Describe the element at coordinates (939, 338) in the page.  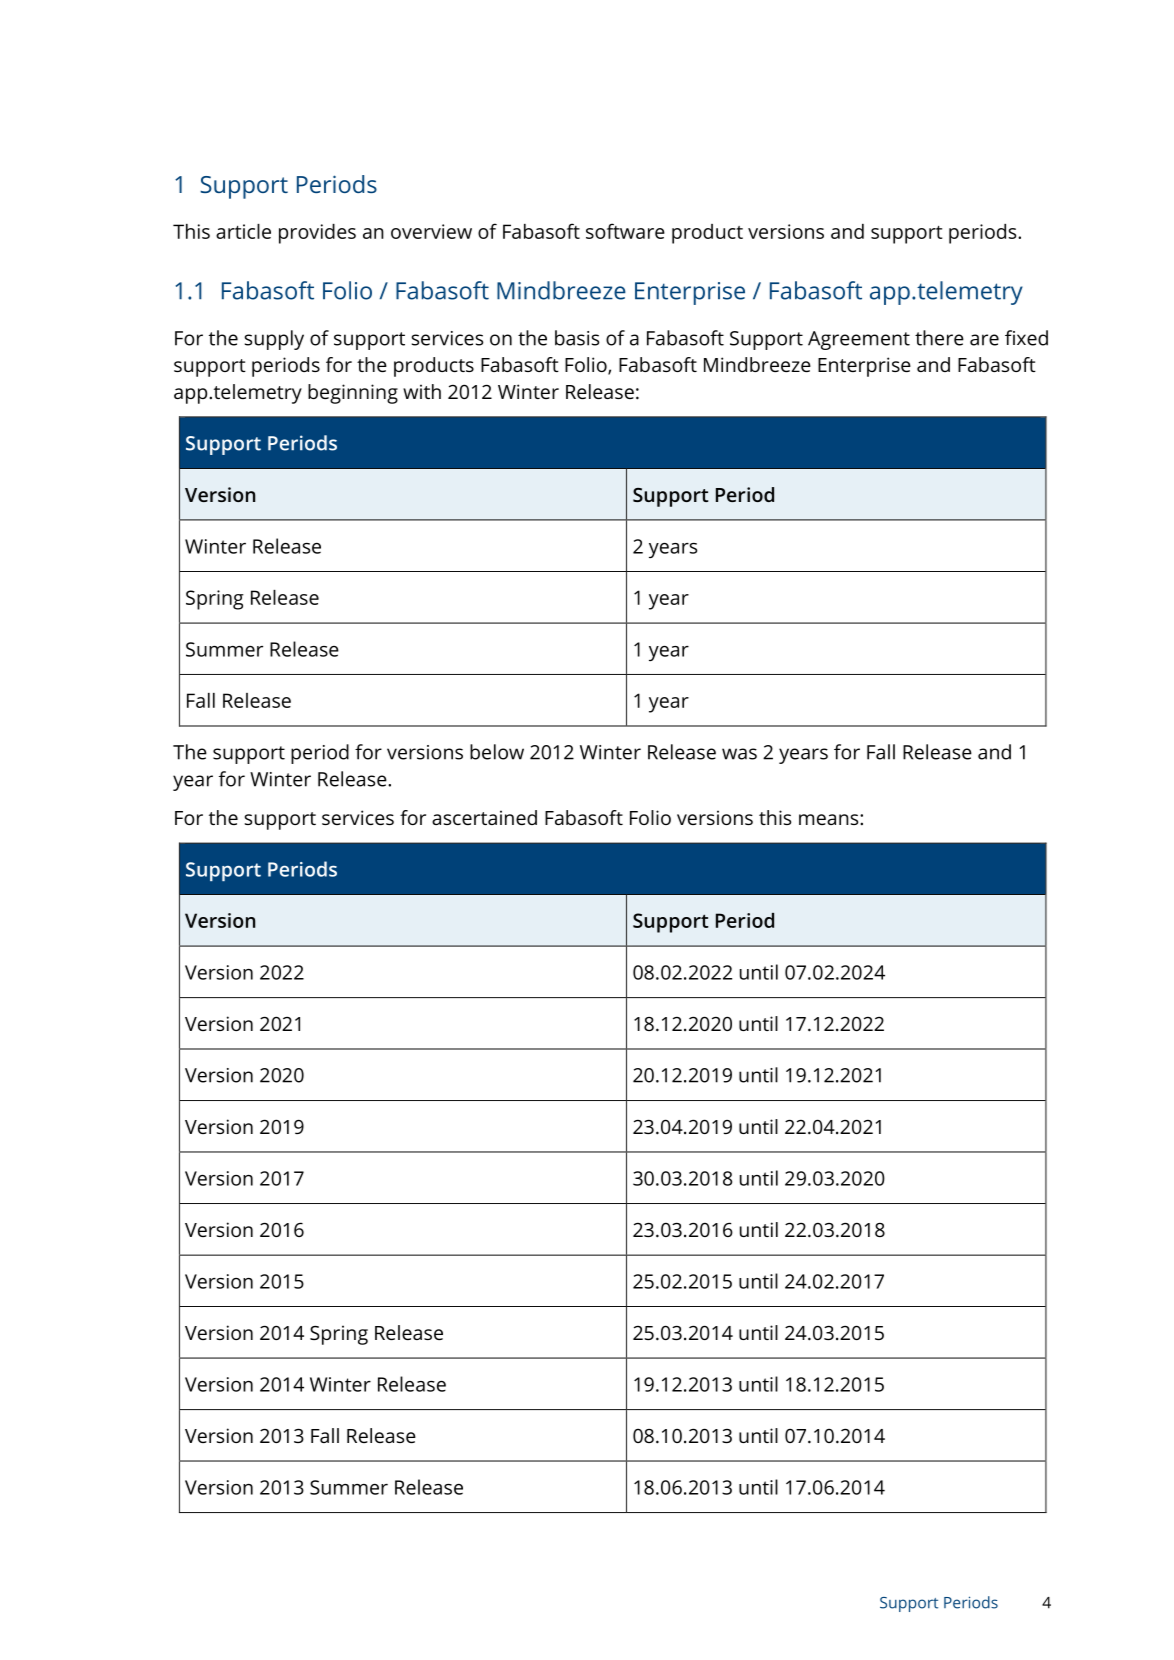
I see `there` at that location.
